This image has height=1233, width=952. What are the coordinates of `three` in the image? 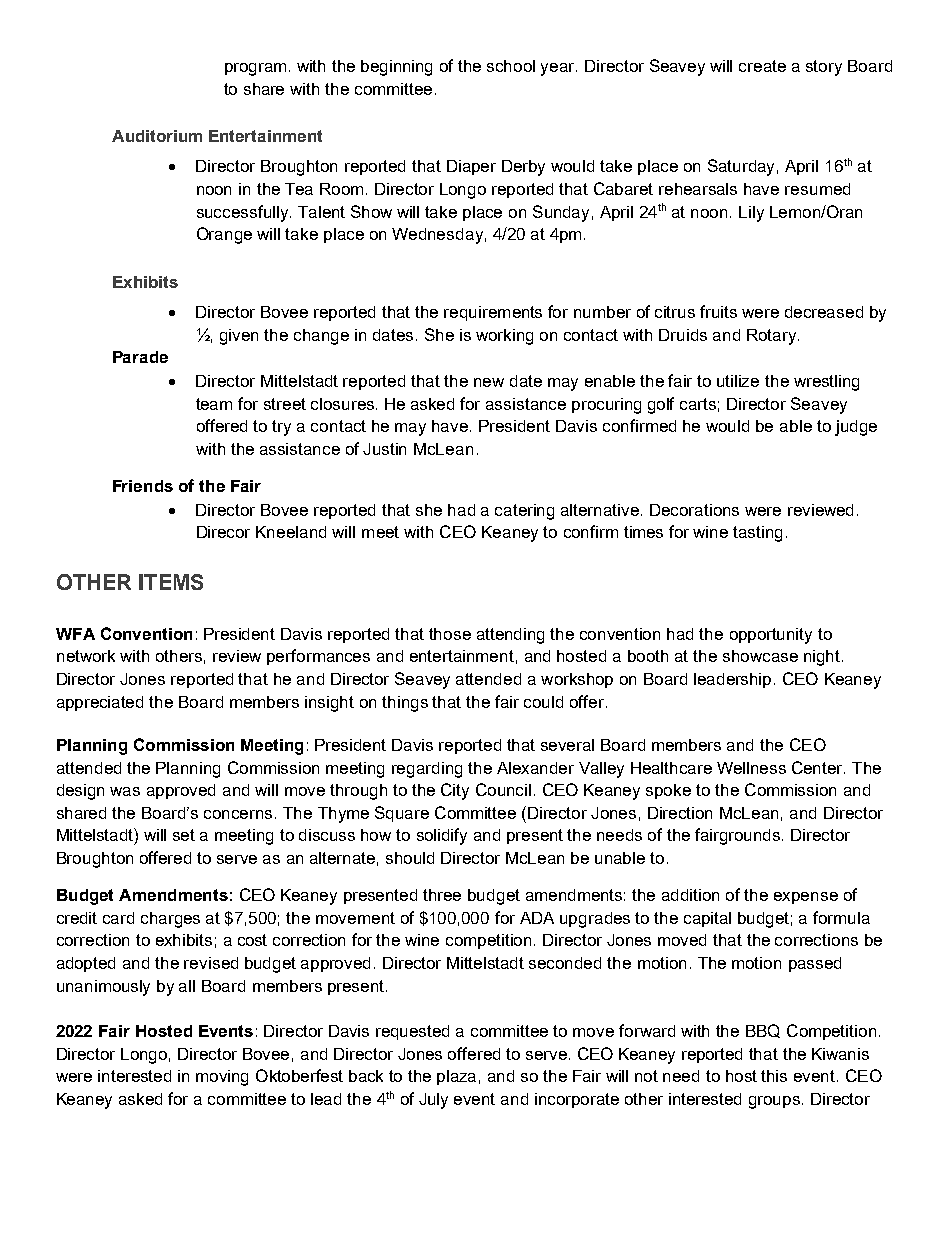 It's located at (442, 895).
